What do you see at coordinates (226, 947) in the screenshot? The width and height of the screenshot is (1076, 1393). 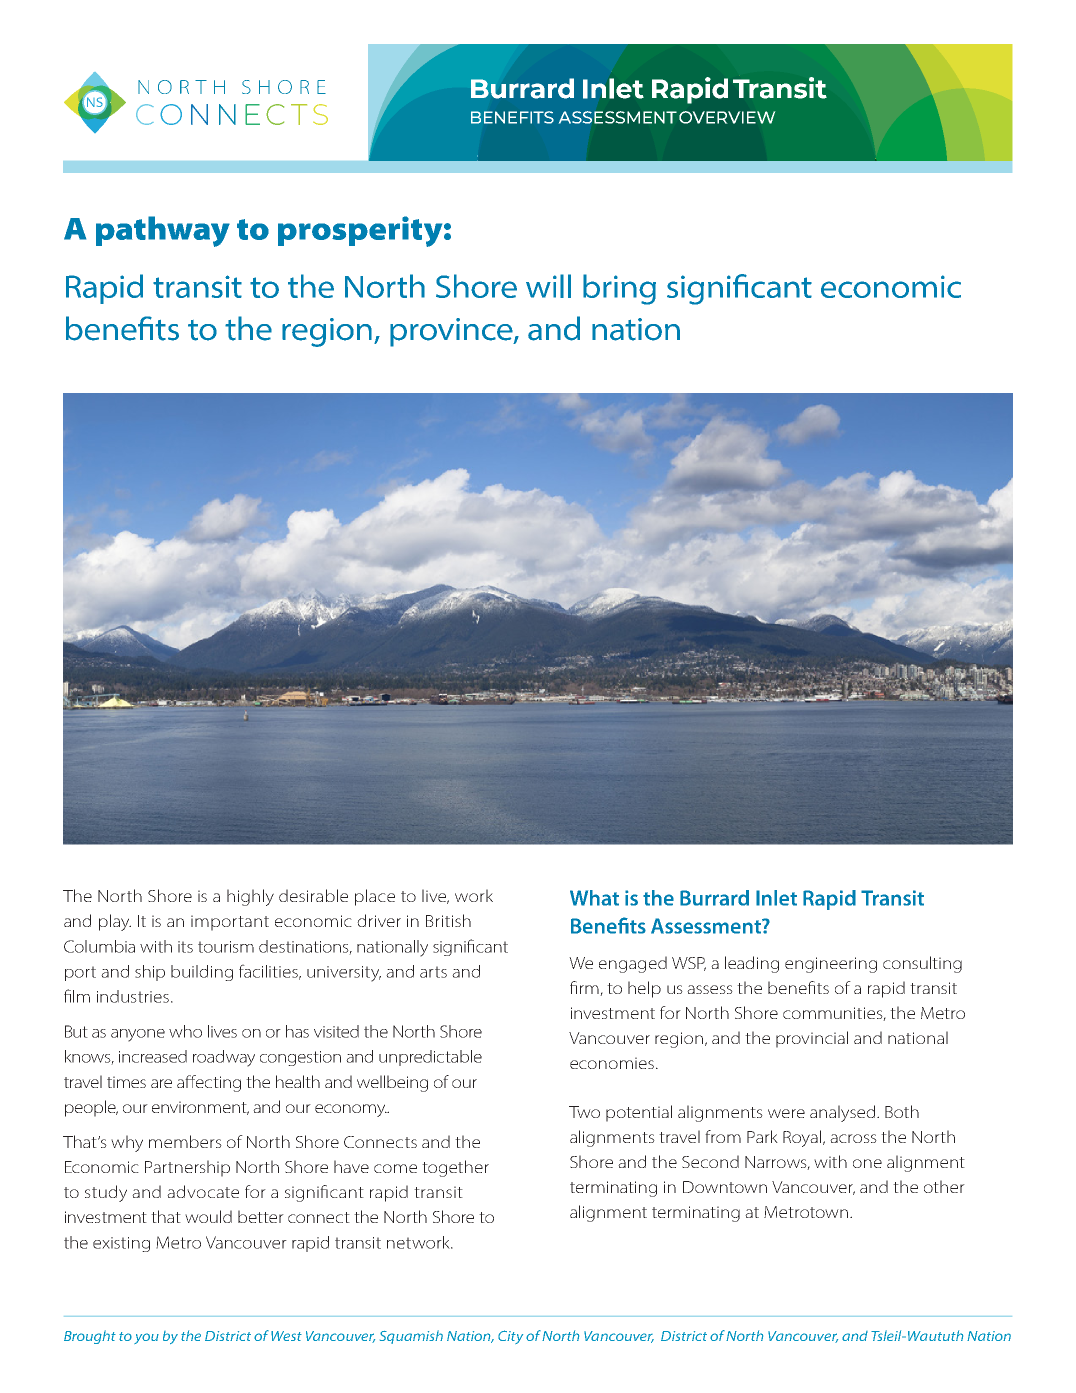 I see `tourism` at bounding box center [226, 947].
